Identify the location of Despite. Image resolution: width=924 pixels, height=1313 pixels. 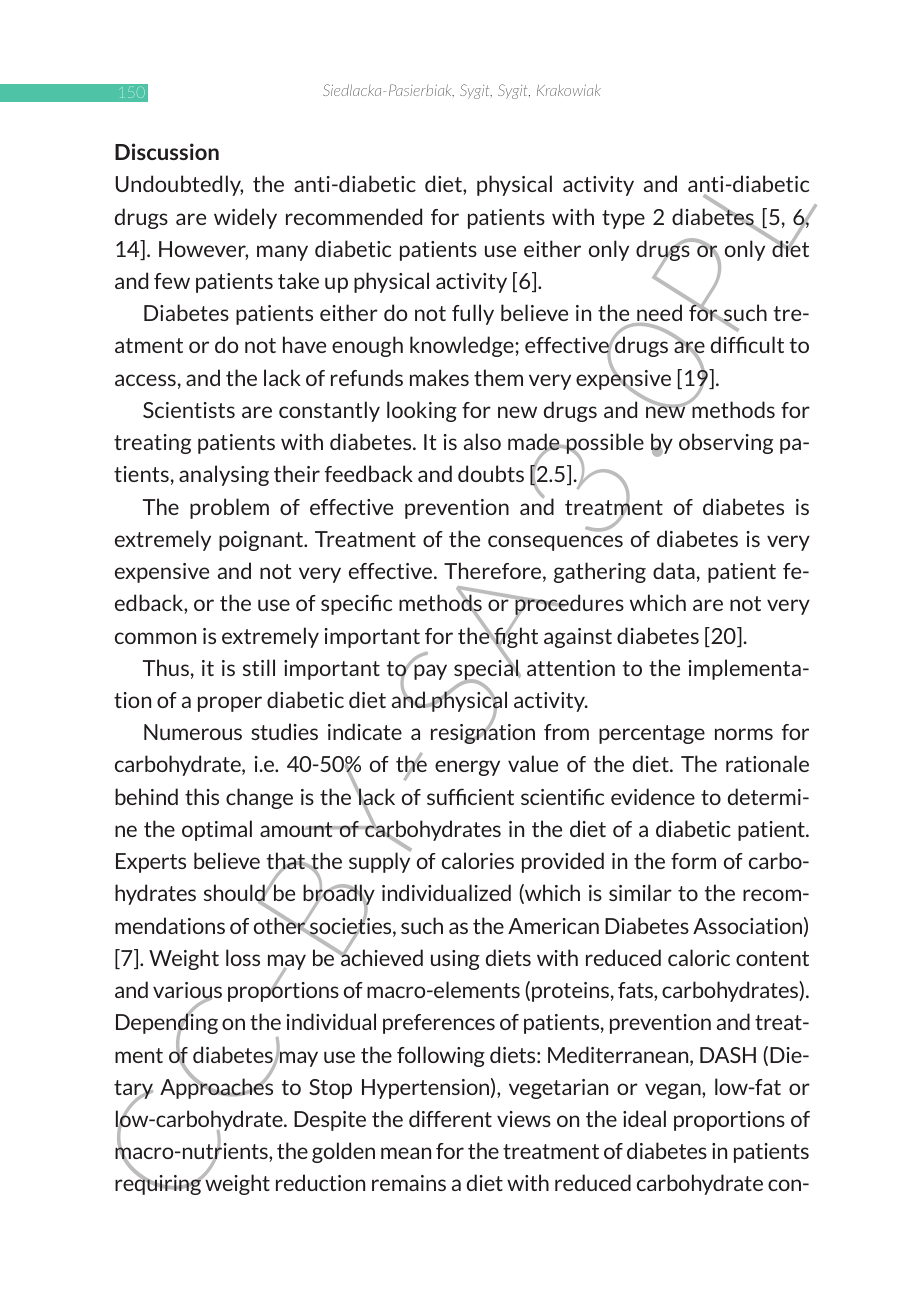
(330, 1121).
